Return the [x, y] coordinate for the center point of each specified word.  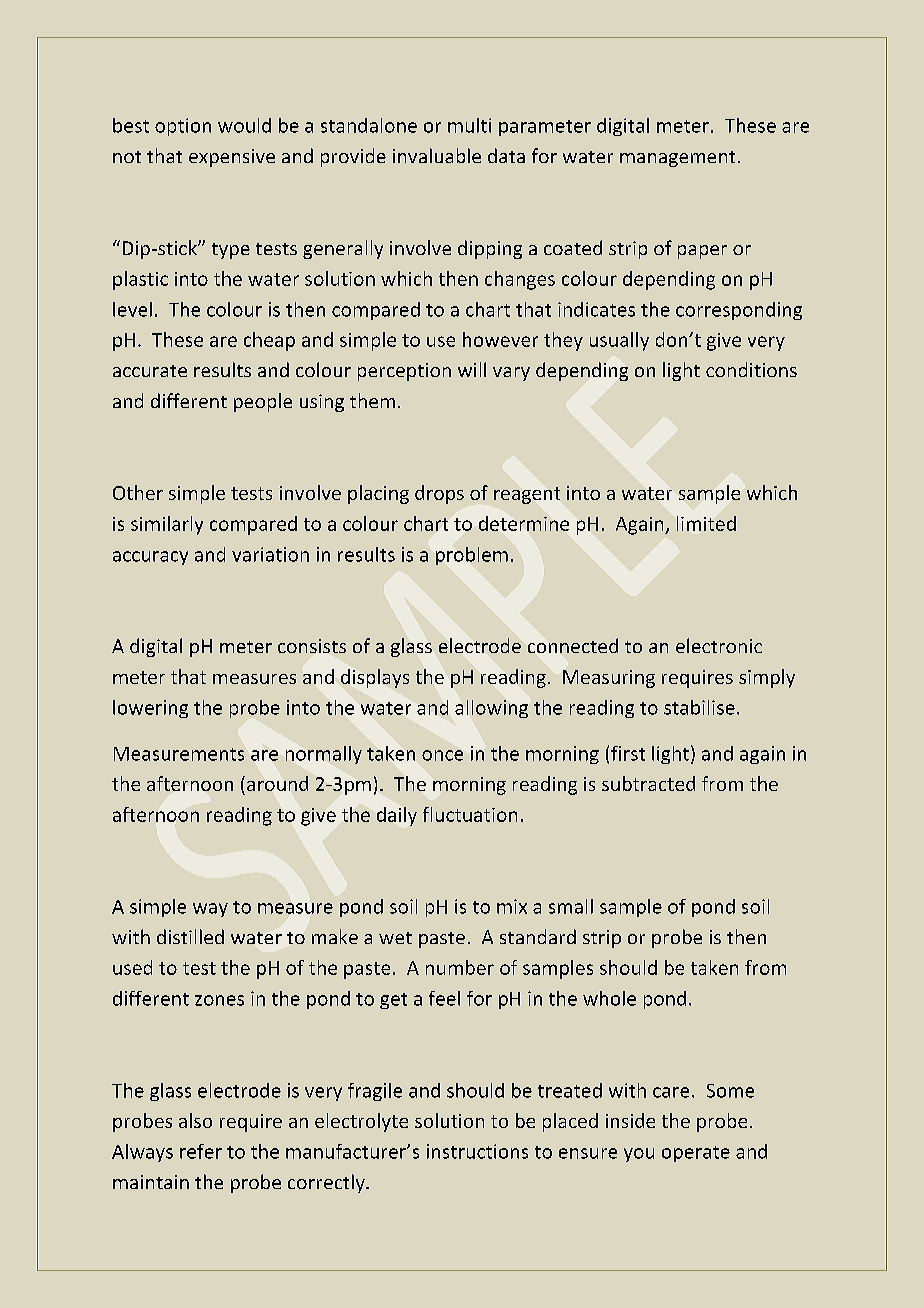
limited [706, 523]
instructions [477, 1151]
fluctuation [470, 814]
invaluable [437, 155]
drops [439, 494]
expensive [232, 158]
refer [201, 1151]
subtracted [648, 783]
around [277, 783]
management [677, 159]
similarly [167, 525]
